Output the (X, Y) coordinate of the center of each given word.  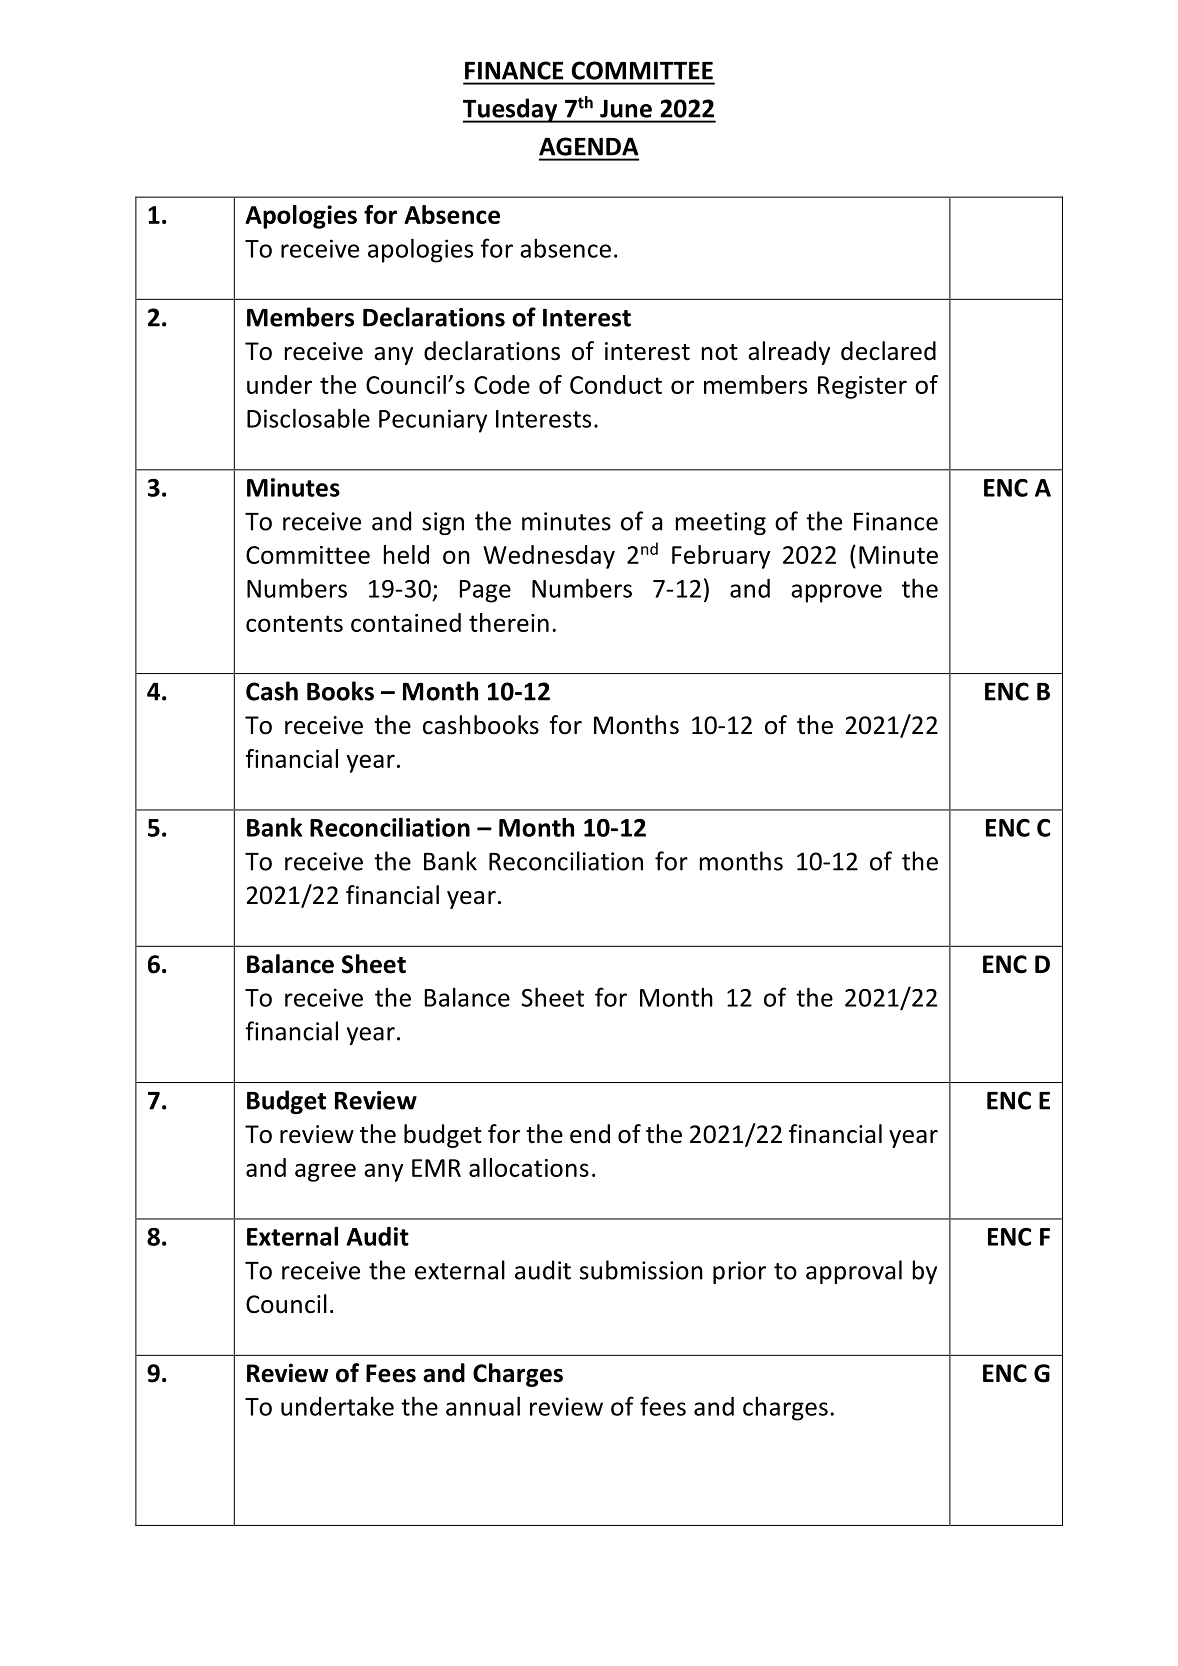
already (789, 353)
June (626, 109)
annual (483, 1406)
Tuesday (511, 110)
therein (509, 622)
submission (641, 1270)
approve (836, 593)
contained (406, 622)
